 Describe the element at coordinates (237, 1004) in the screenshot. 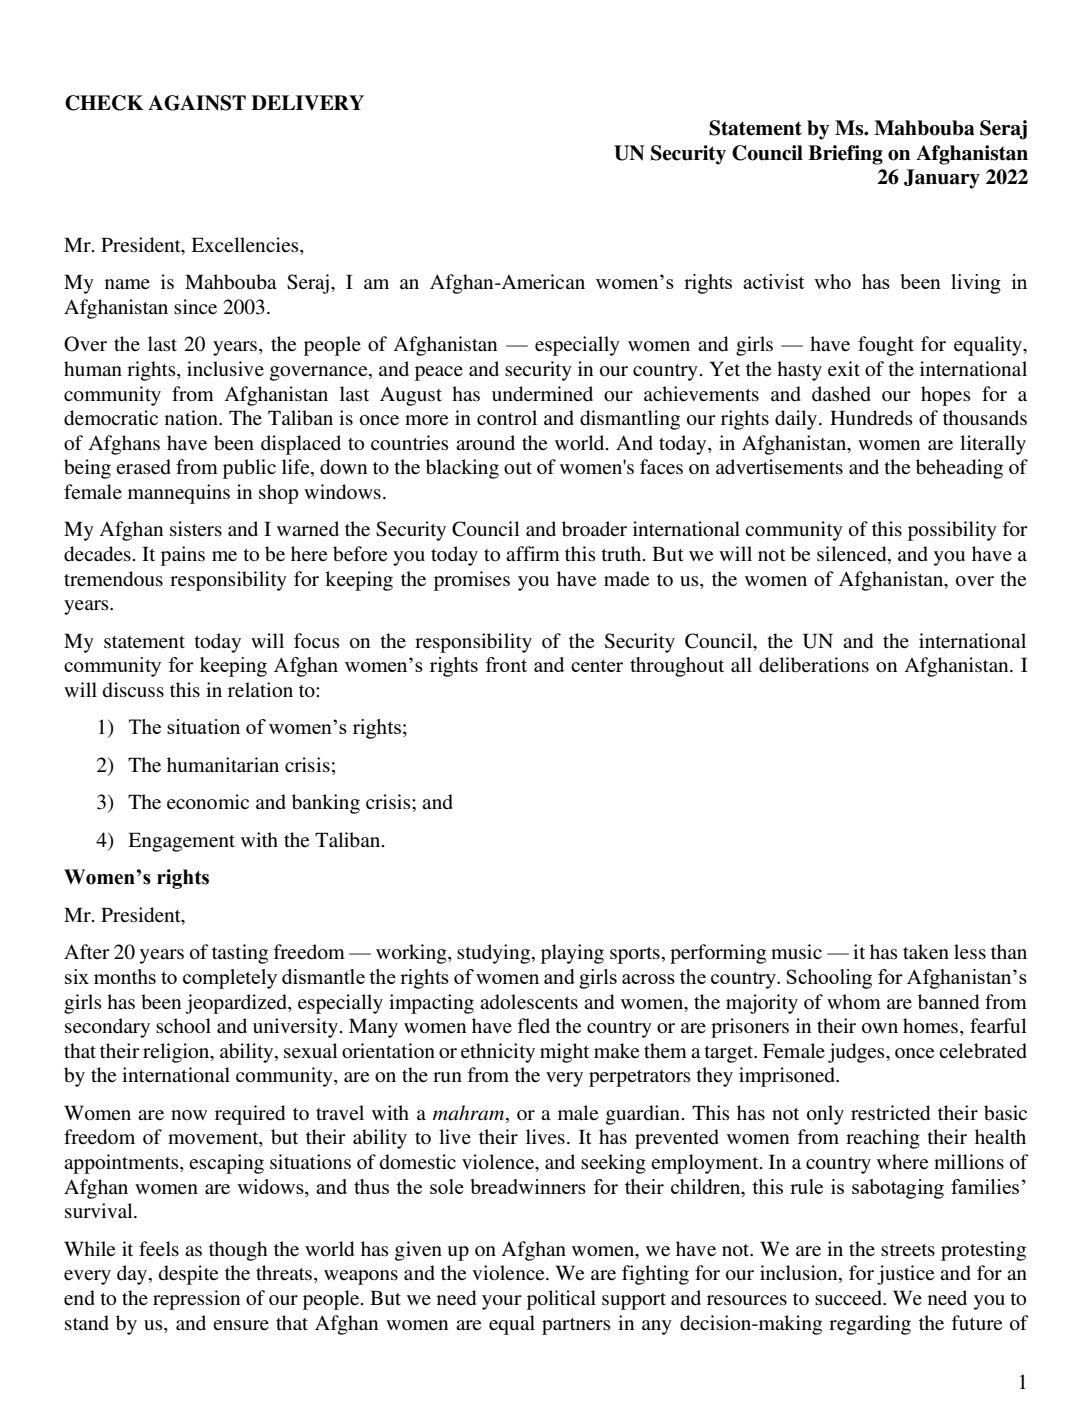

I see `jeopardized` at that location.
